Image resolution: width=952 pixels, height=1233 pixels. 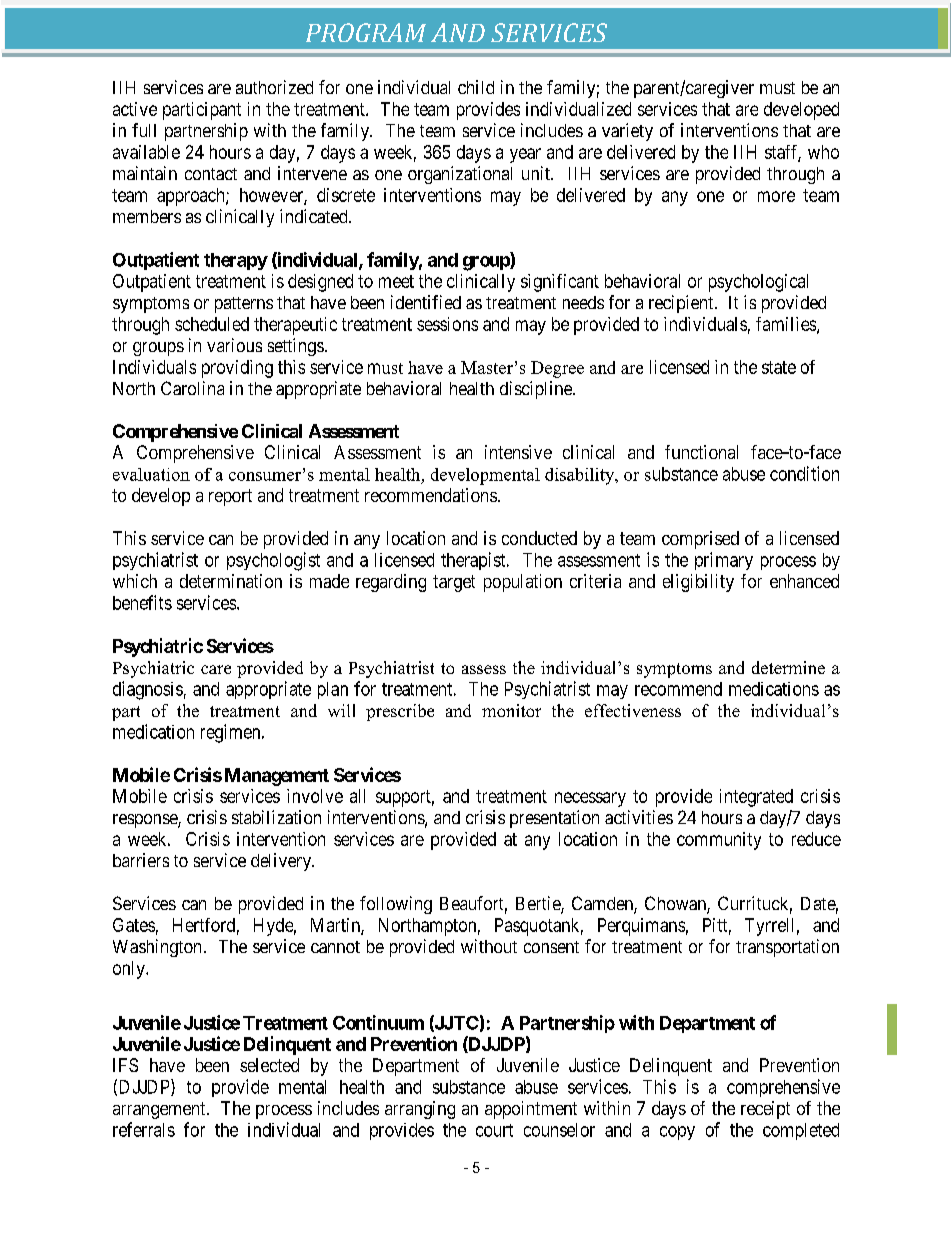 What do you see at coordinates (274, 87) in the screenshot?
I see `authorized` at bounding box center [274, 87].
